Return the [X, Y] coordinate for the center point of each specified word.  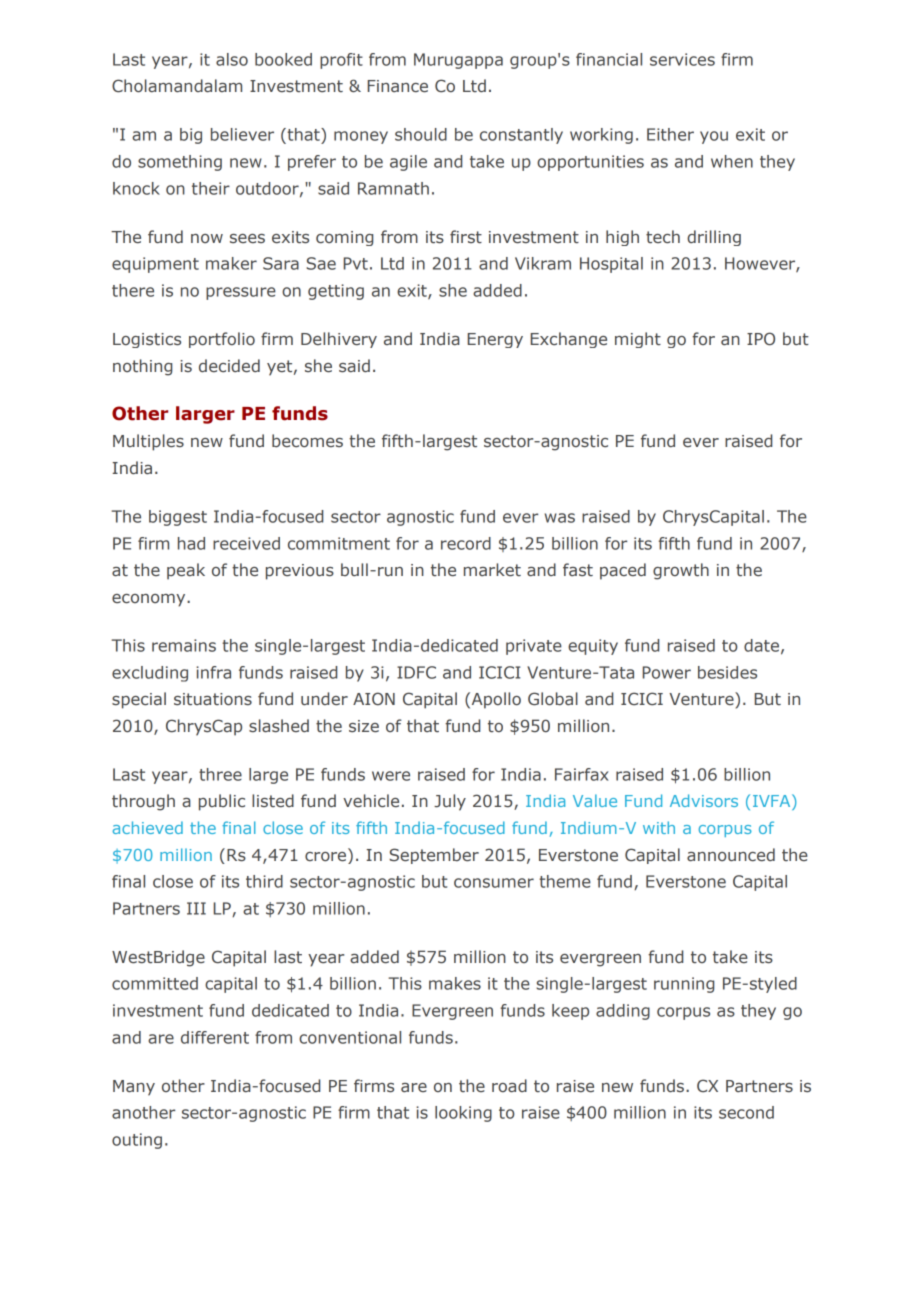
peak [186, 571]
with [659, 827]
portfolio [222, 340]
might [638, 340]
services [682, 59]
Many [134, 1088]
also [232, 59]
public [222, 802]
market [492, 570]
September [434, 856]
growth [681, 571]
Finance [398, 86]
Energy [495, 340]
